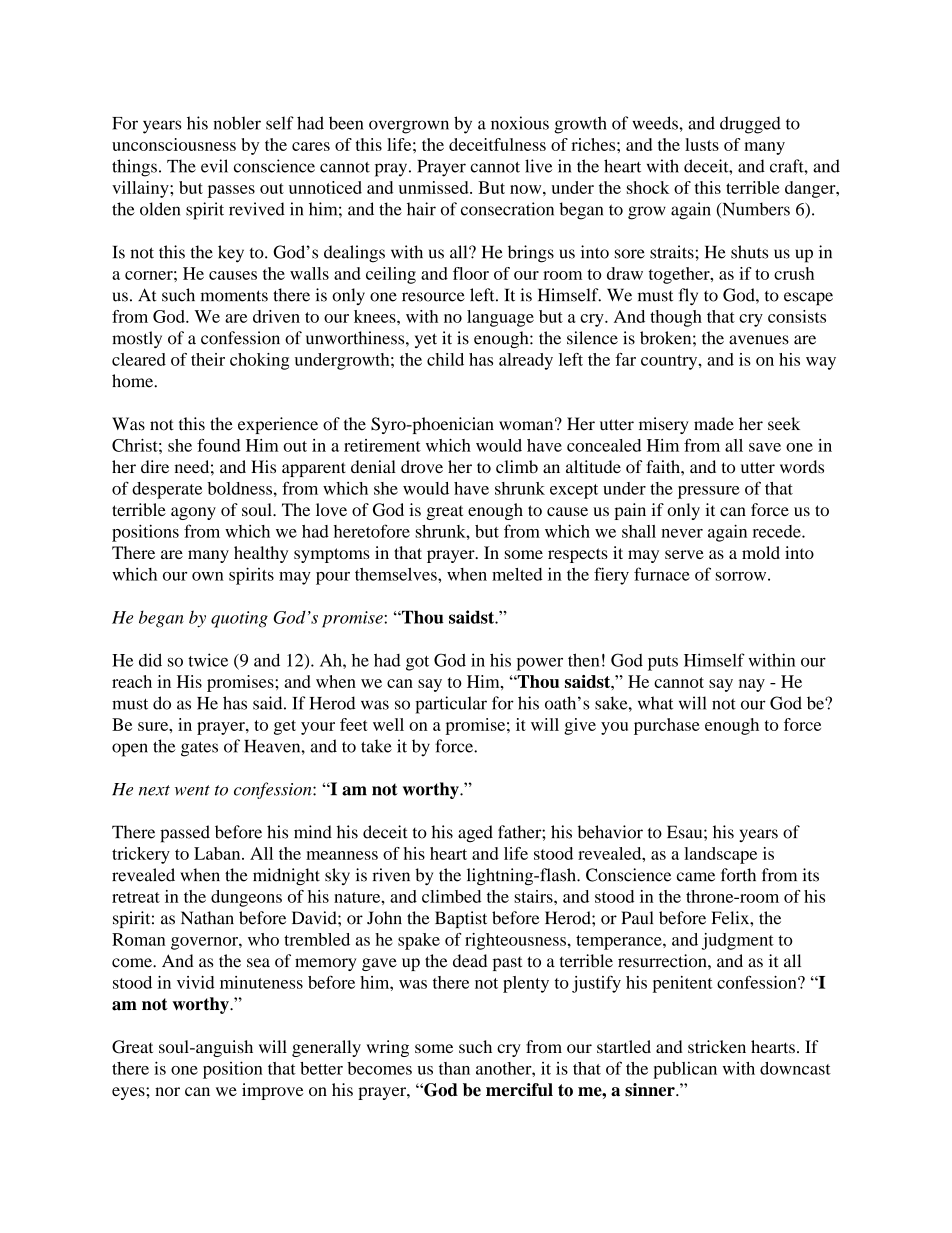 Image resolution: width=952 pixels, height=1233 pixels. Describe the element at coordinates (445, 359) in the screenshot. I see `child` at that location.
